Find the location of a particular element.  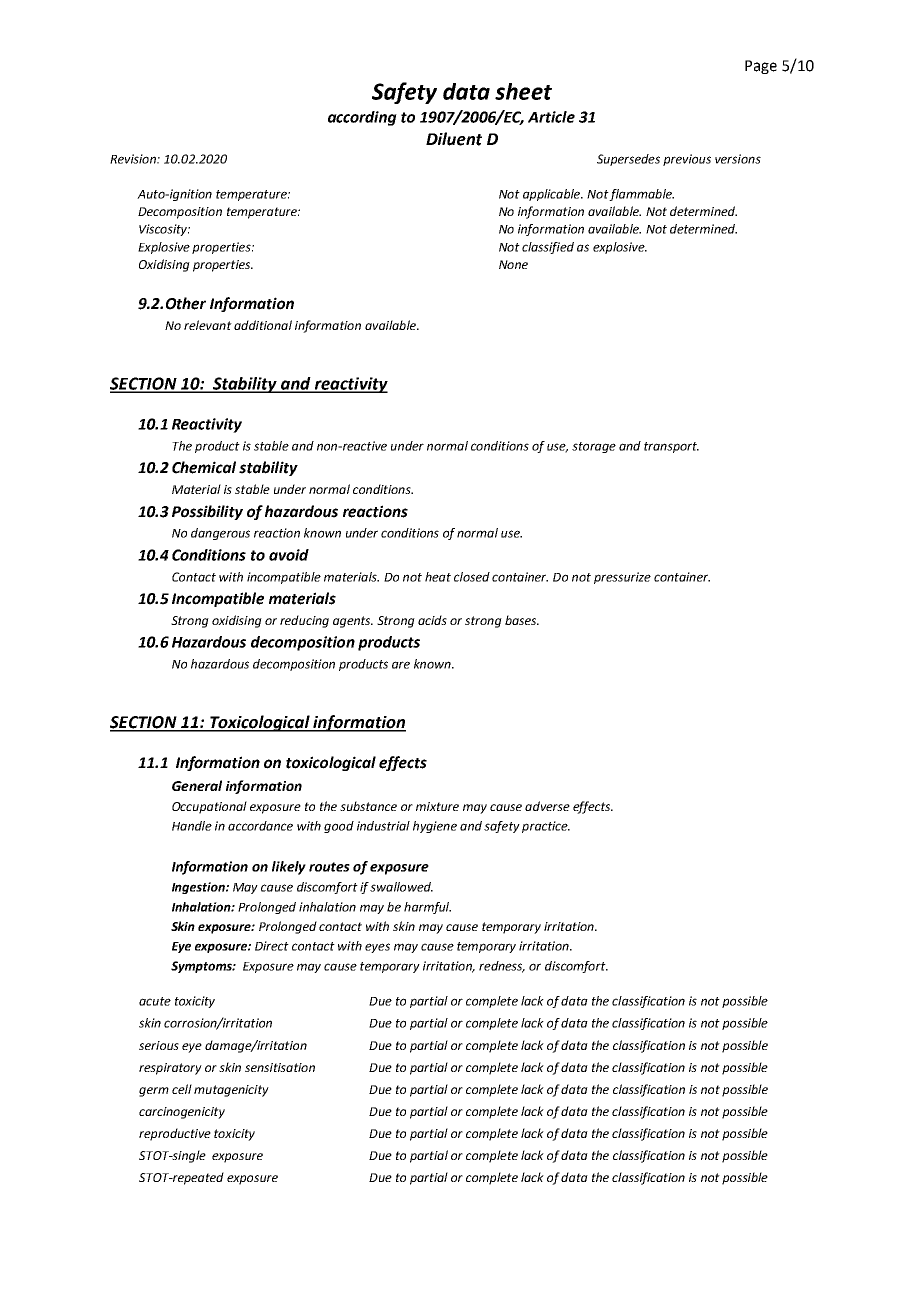

Revision is located at coordinates (134, 159).
